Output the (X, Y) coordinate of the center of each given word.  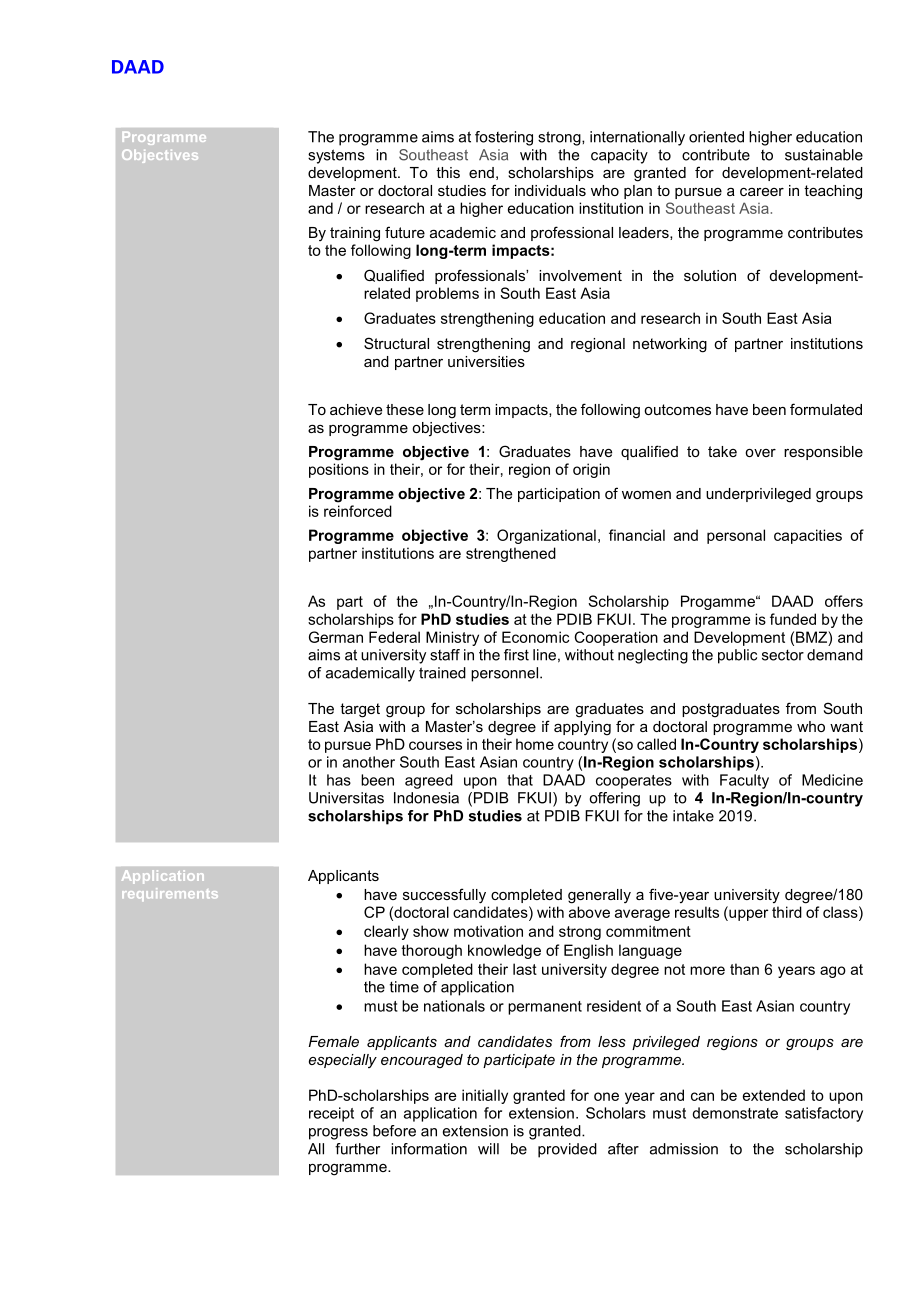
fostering (504, 138)
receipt (331, 1114)
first (516, 655)
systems (336, 156)
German (336, 637)
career (762, 192)
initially (485, 1096)
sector (783, 655)
